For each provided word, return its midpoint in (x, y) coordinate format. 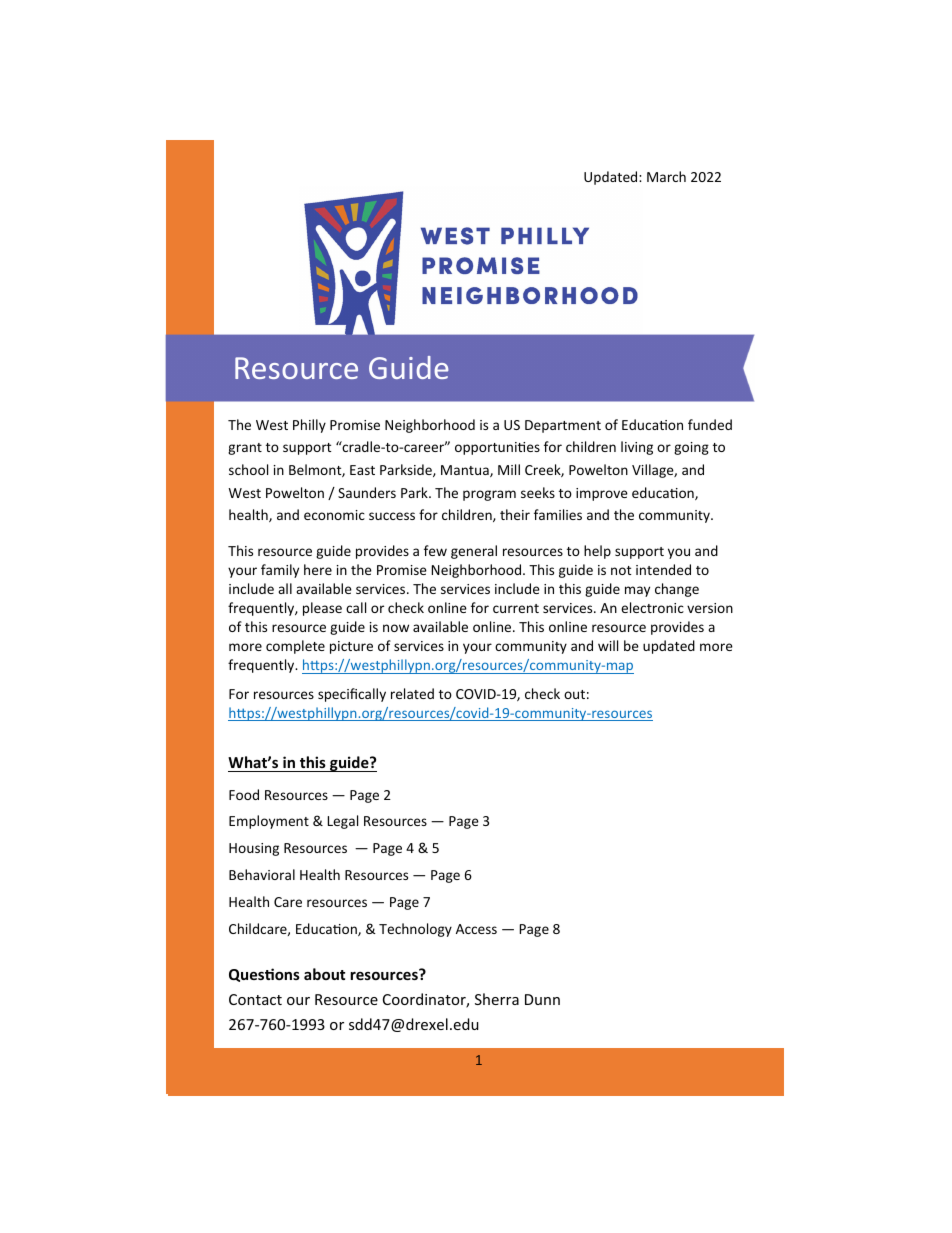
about (324, 974)
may (637, 591)
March (666, 176)
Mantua (466, 471)
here (318, 569)
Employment (269, 822)
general (474, 552)
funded (710, 424)
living (637, 448)
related (412, 693)
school (248, 469)
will (608, 645)
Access (476, 929)
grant (245, 449)
